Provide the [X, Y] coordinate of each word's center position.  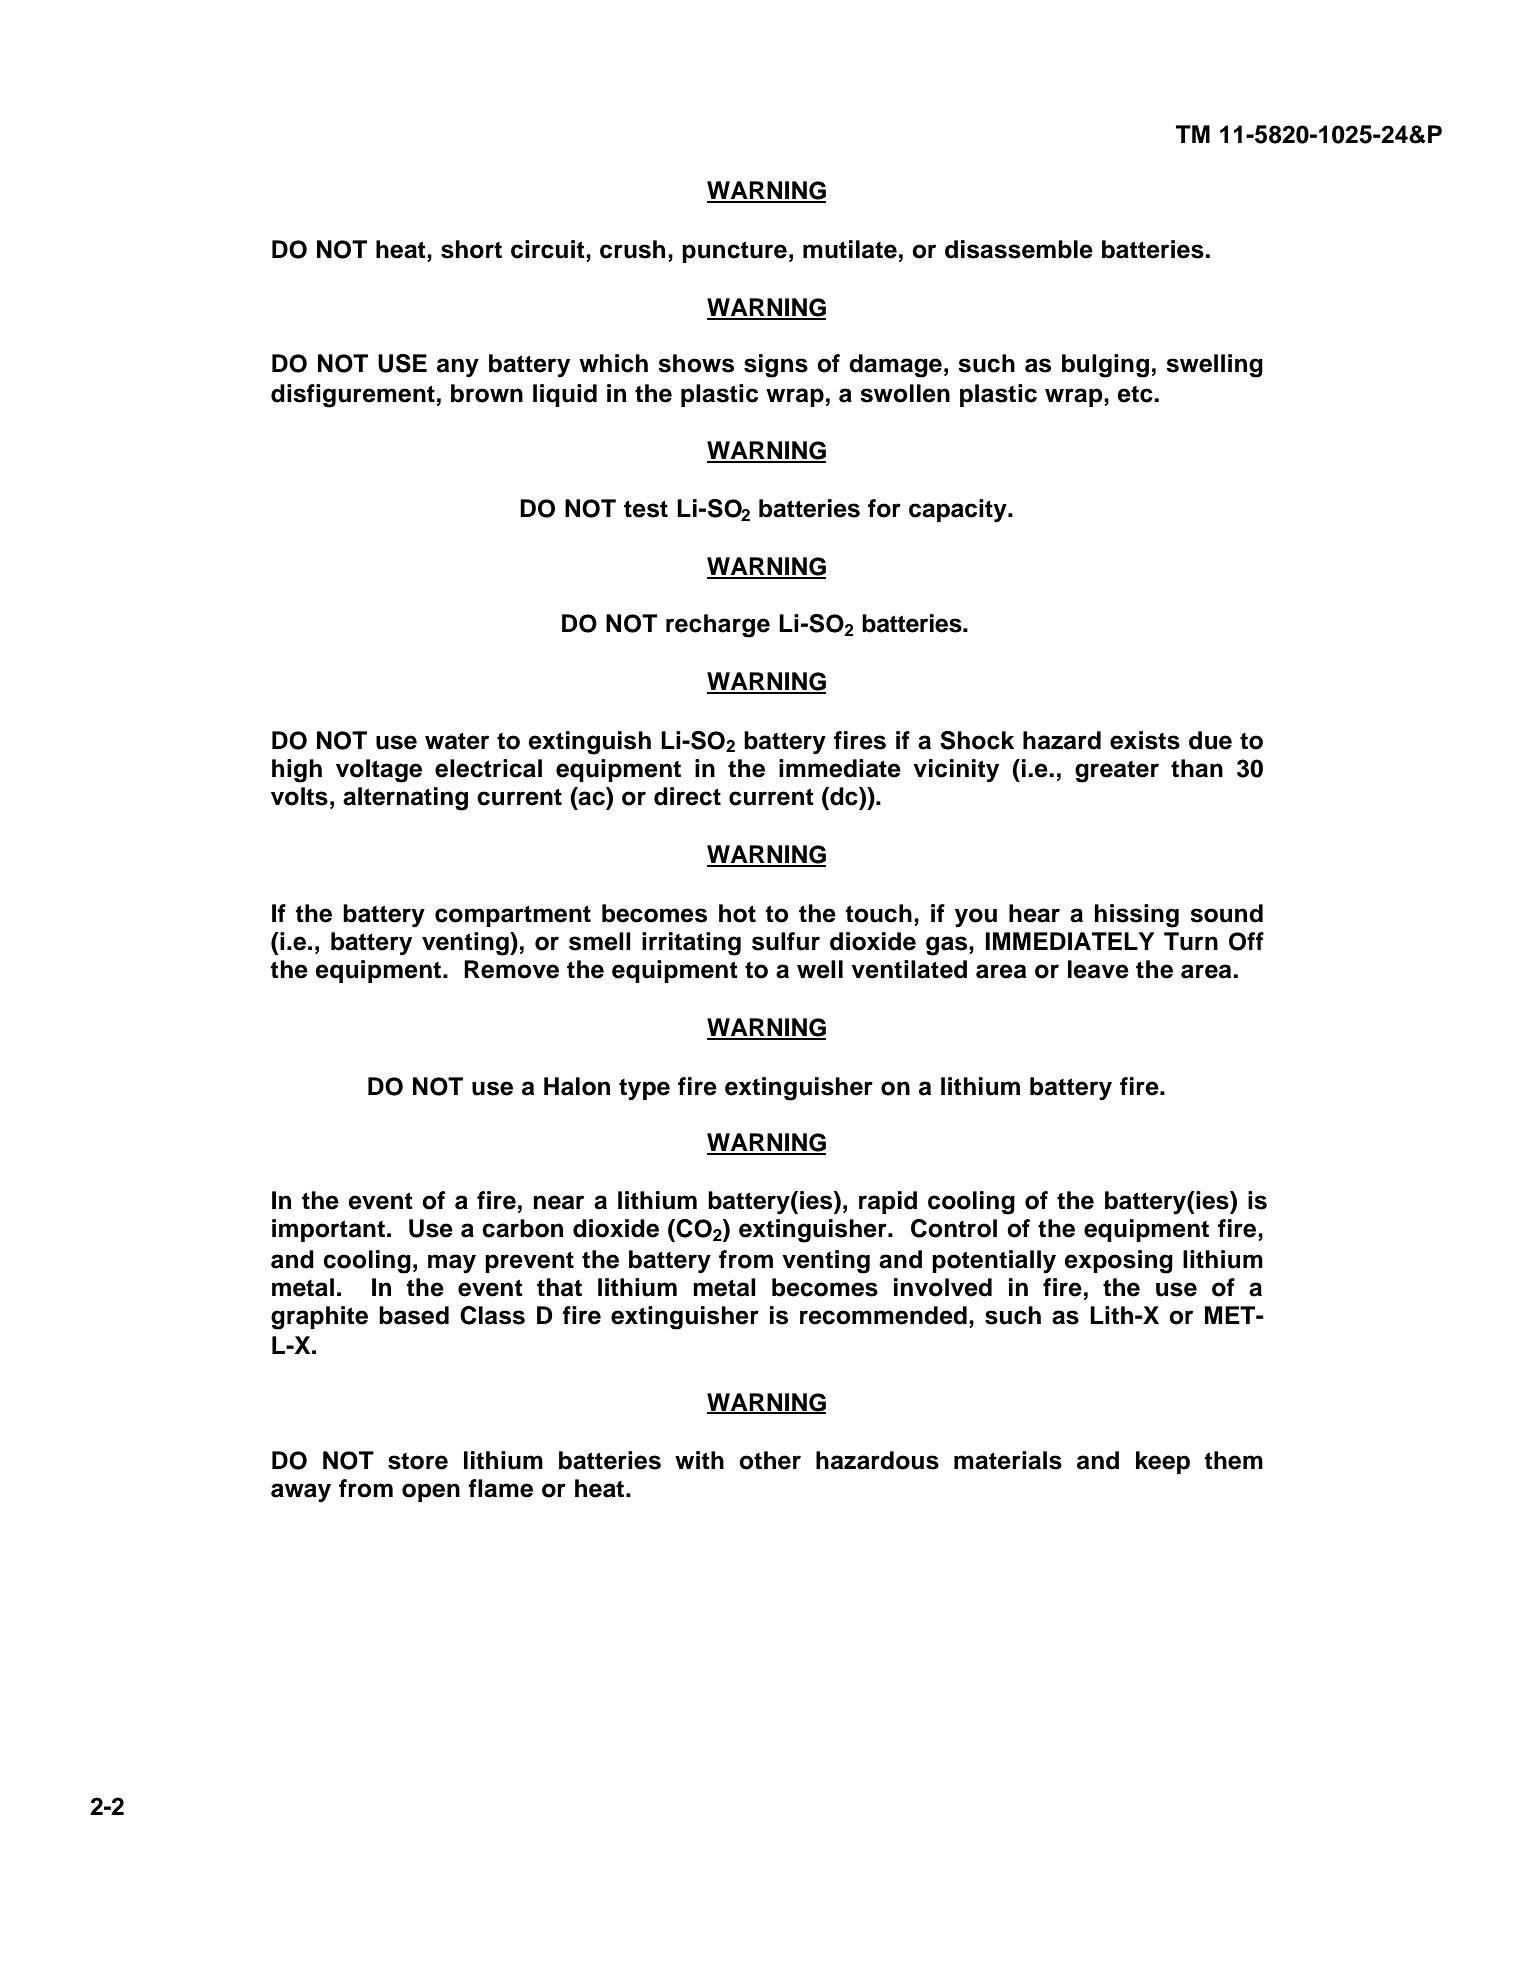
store [418, 1461]
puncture [734, 252]
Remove [511, 969]
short [471, 249]
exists [1145, 740]
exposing [1118, 1262]
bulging [1105, 366]
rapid [888, 1202]
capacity [959, 511]
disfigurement [353, 396]
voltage [379, 771]
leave [1098, 969]
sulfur [786, 941]
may [452, 1264]
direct [687, 796]
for [884, 508]
